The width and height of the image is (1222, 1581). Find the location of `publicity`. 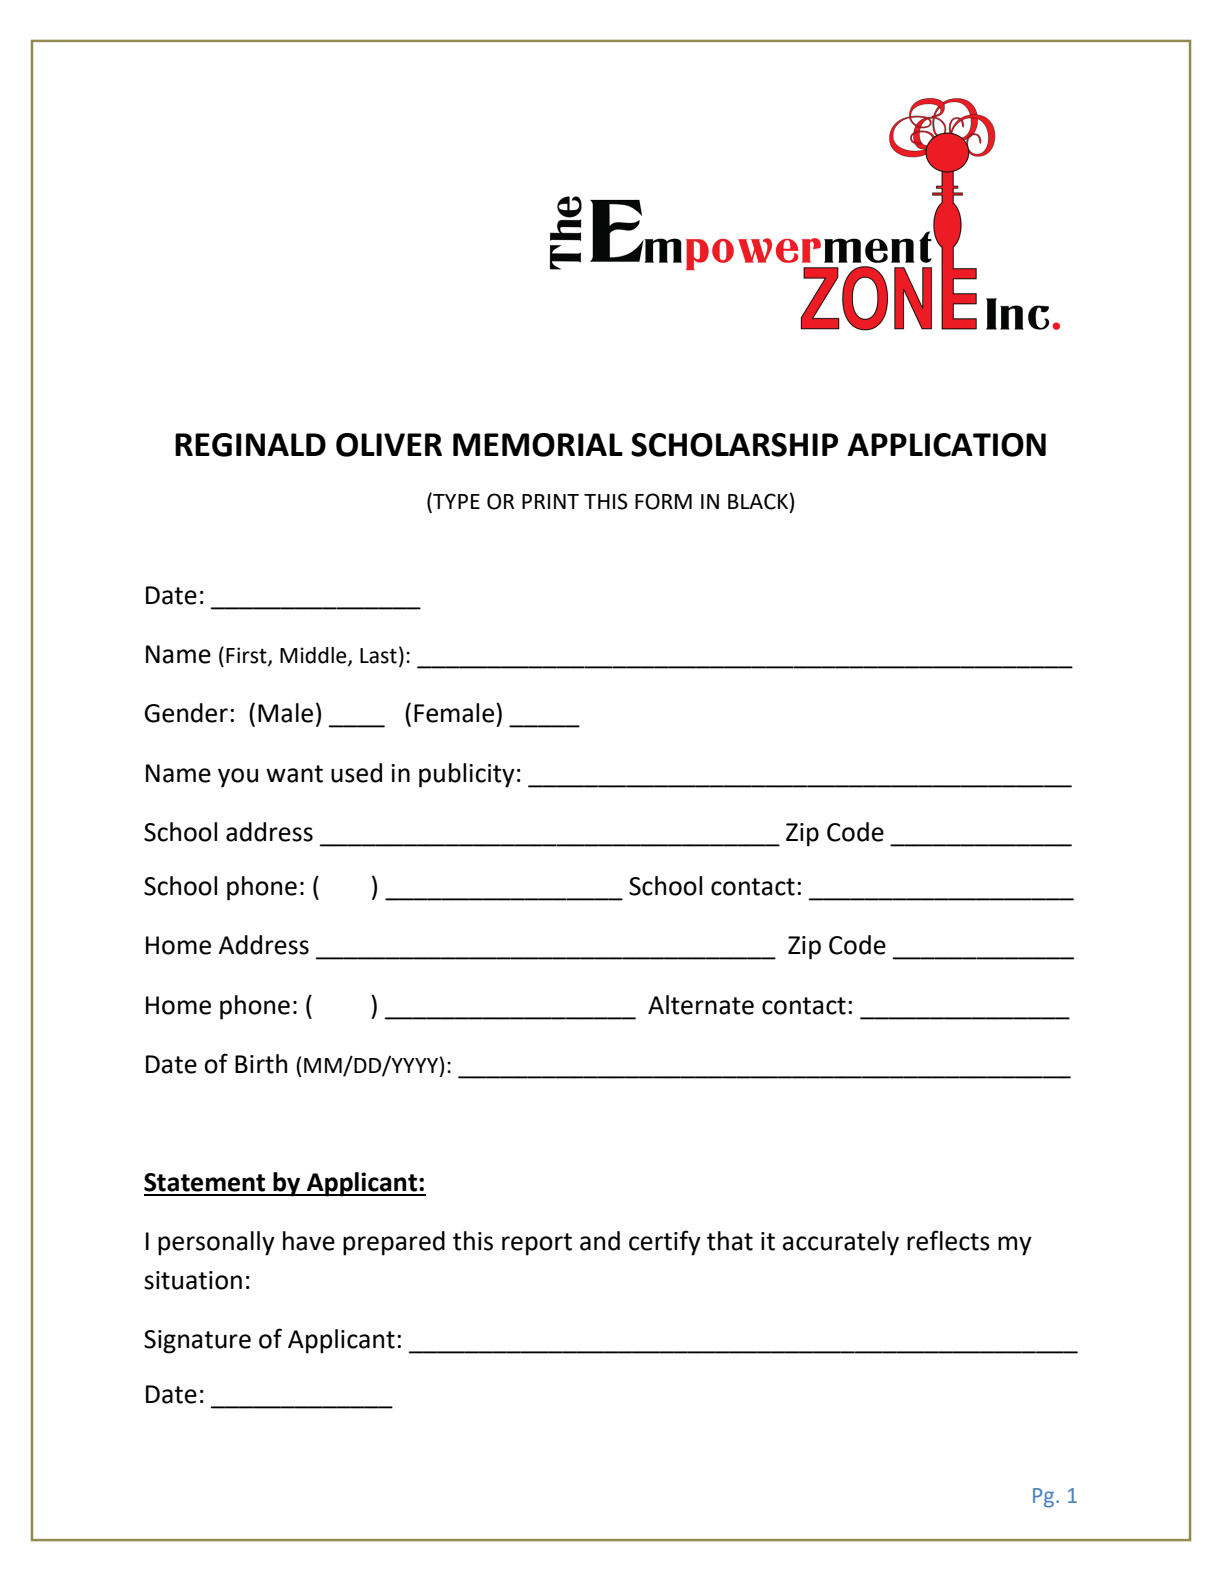

publicity is located at coordinates (467, 775).
